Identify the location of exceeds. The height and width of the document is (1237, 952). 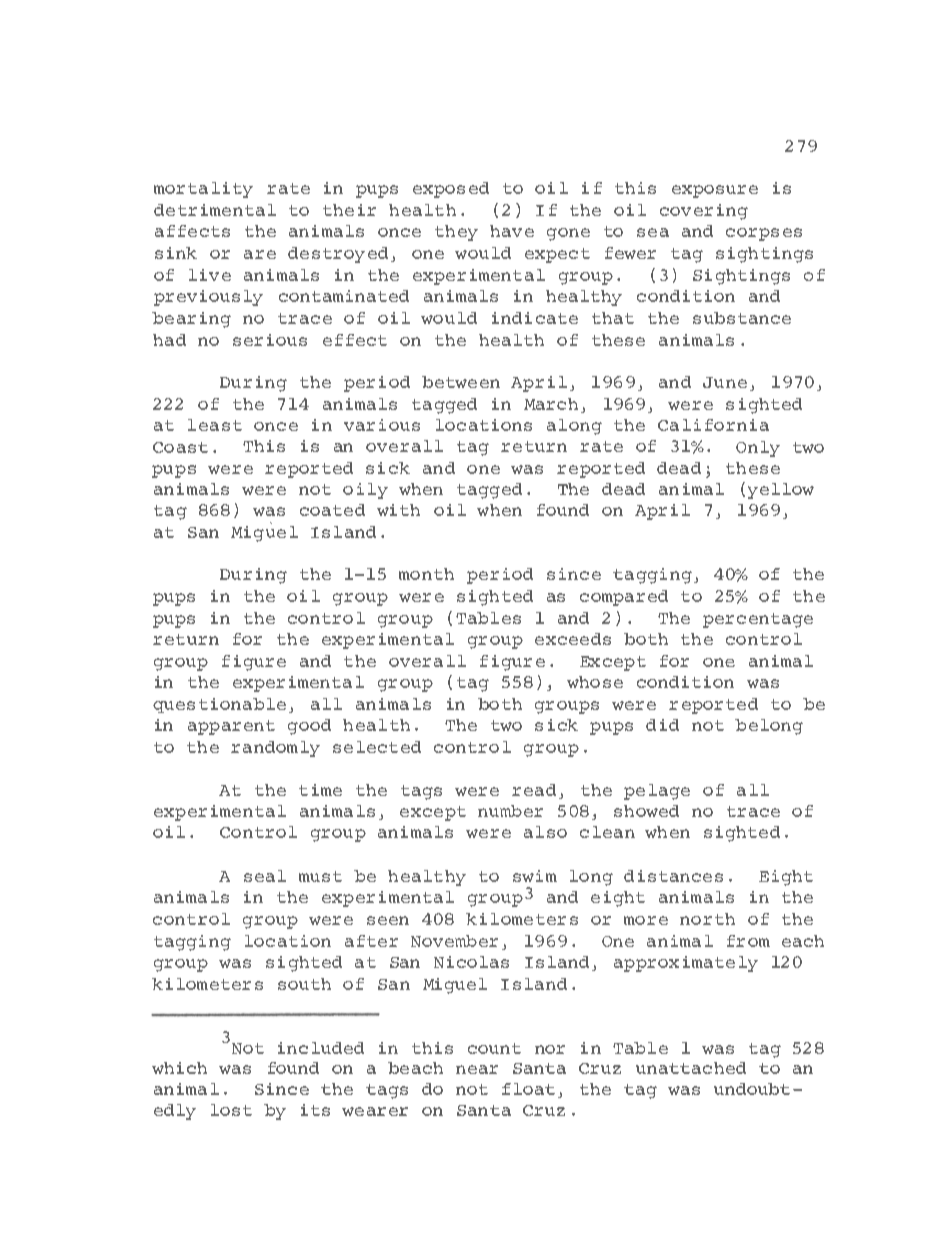
(573, 639).
